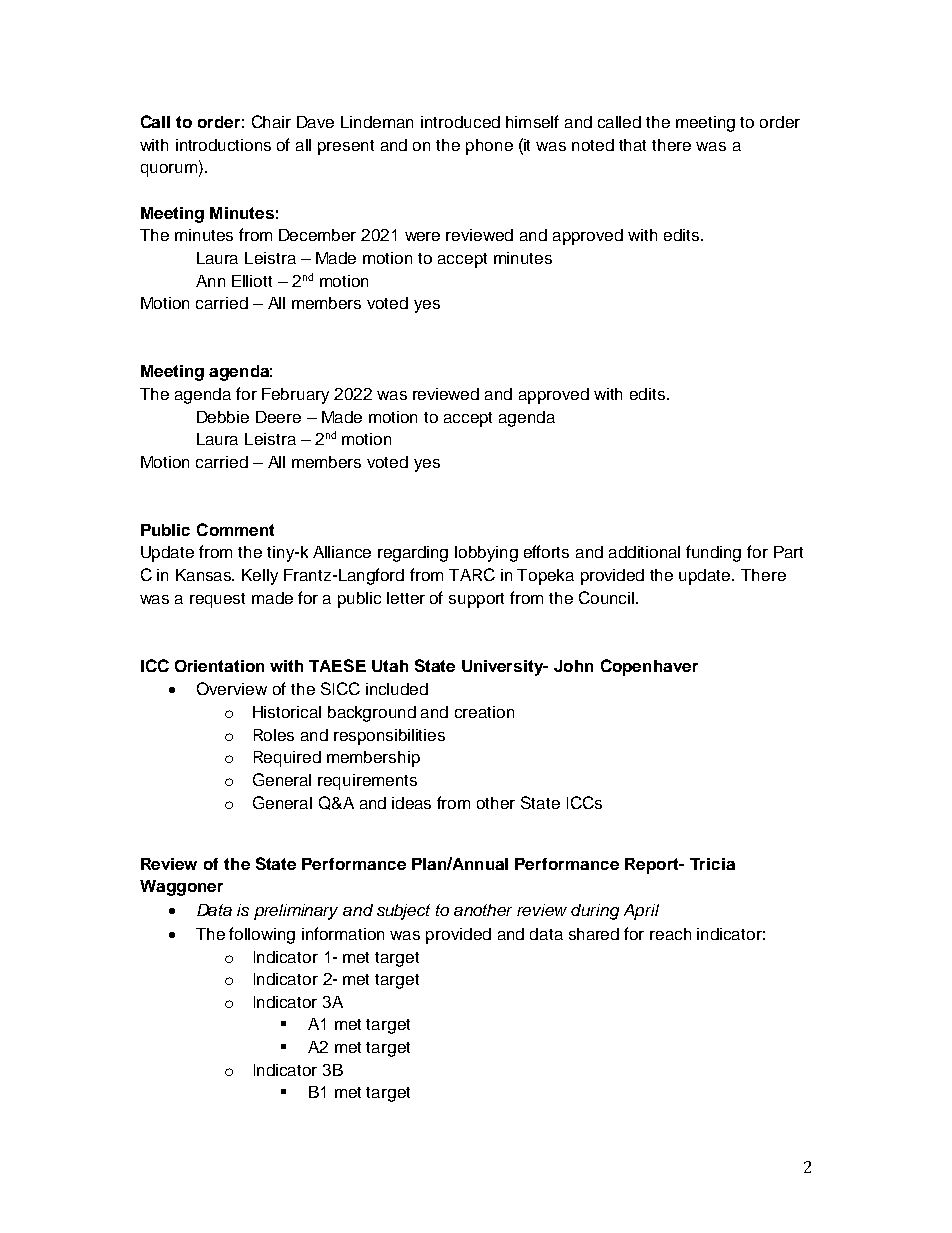 The height and width of the image is (1233, 952). Describe the element at coordinates (262, 935) in the image. I see `following` at that location.
